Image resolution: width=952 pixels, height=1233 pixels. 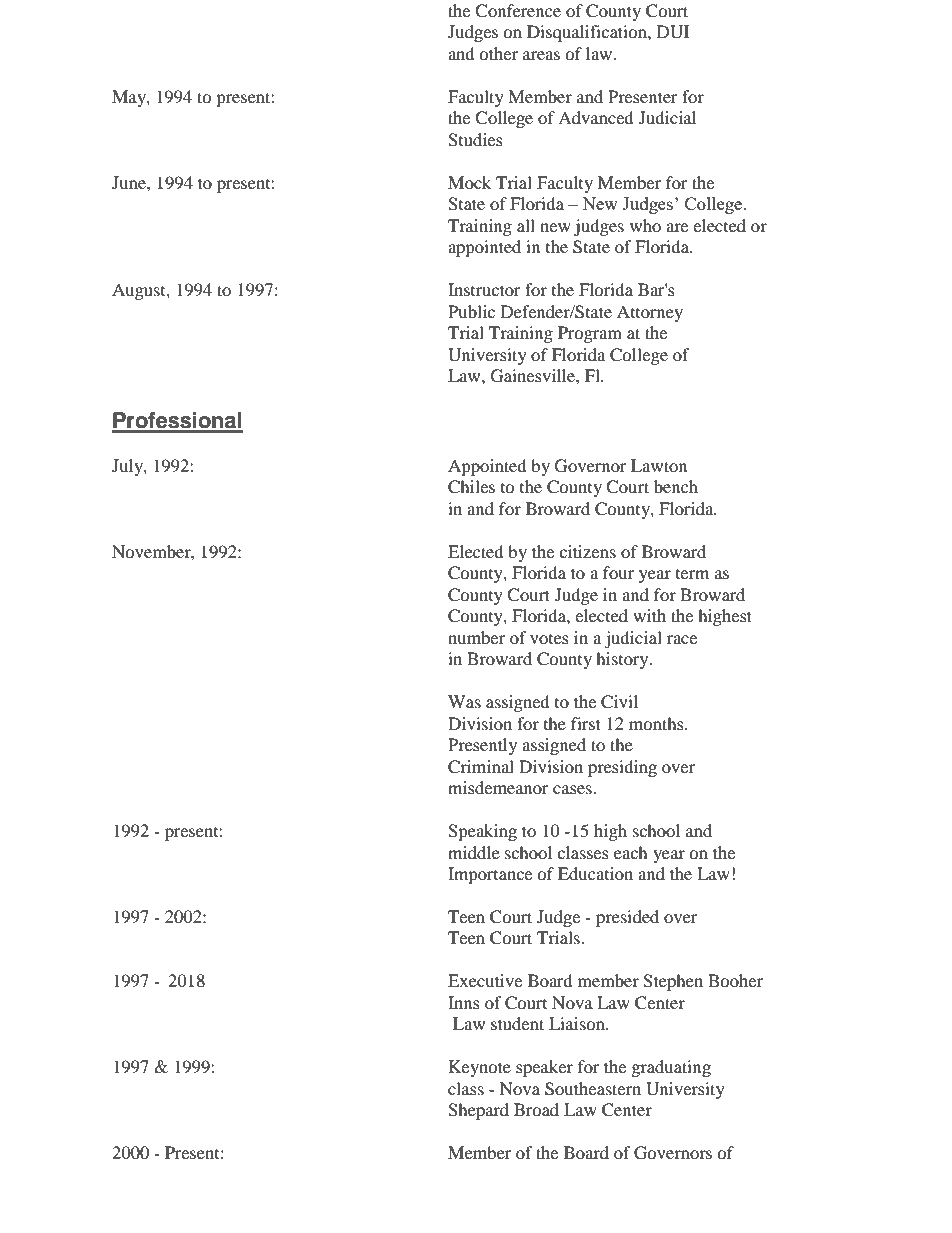 I want to click on Liaison, so click(x=578, y=1023).
